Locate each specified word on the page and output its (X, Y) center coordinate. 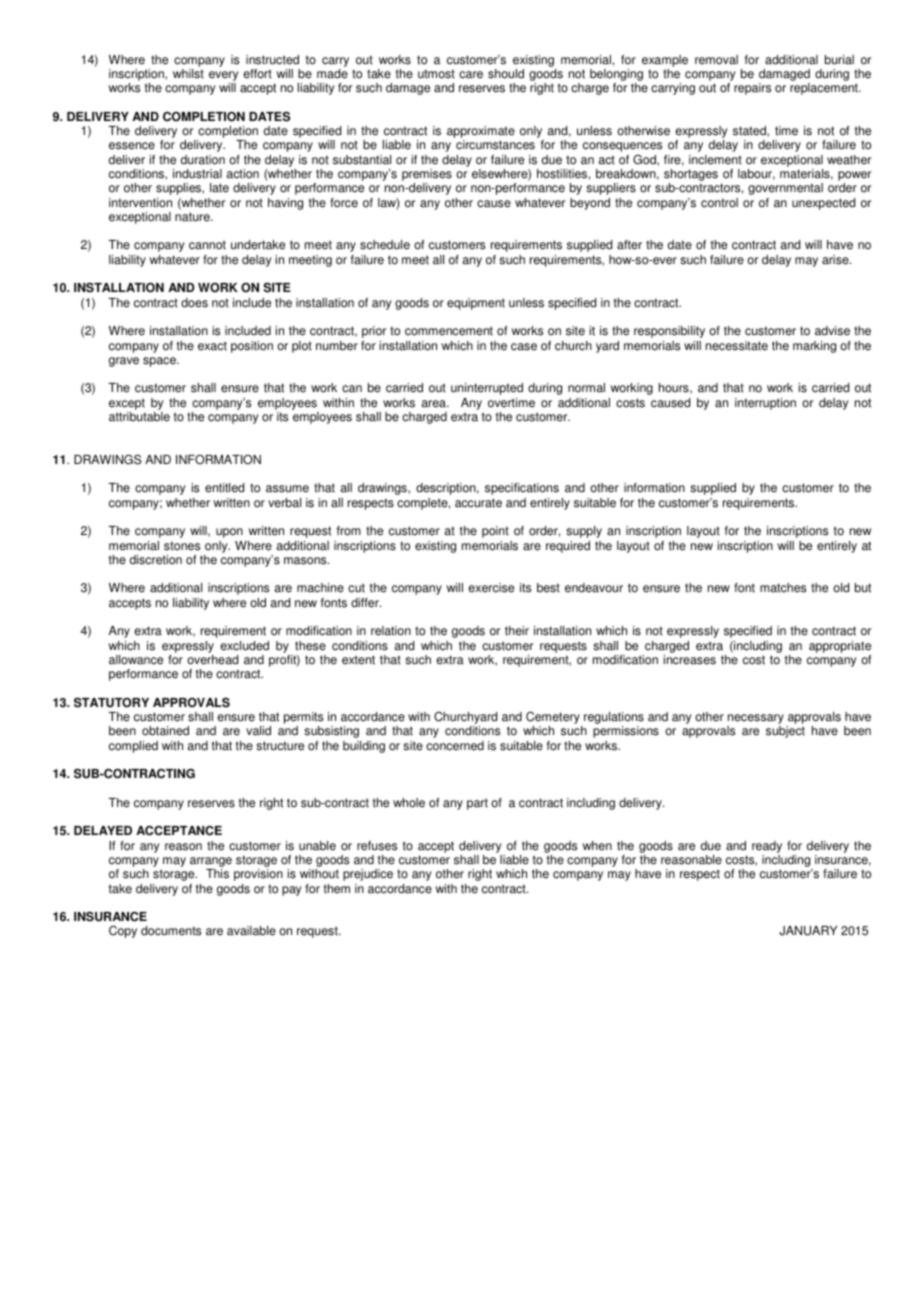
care (471, 75)
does (194, 303)
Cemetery (554, 719)
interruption (765, 404)
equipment (476, 304)
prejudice (368, 875)
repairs (752, 89)
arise (836, 260)
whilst (188, 74)
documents (171, 931)
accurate (478, 503)
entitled (224, 488)
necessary (755, 720)
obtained (165, 731)
